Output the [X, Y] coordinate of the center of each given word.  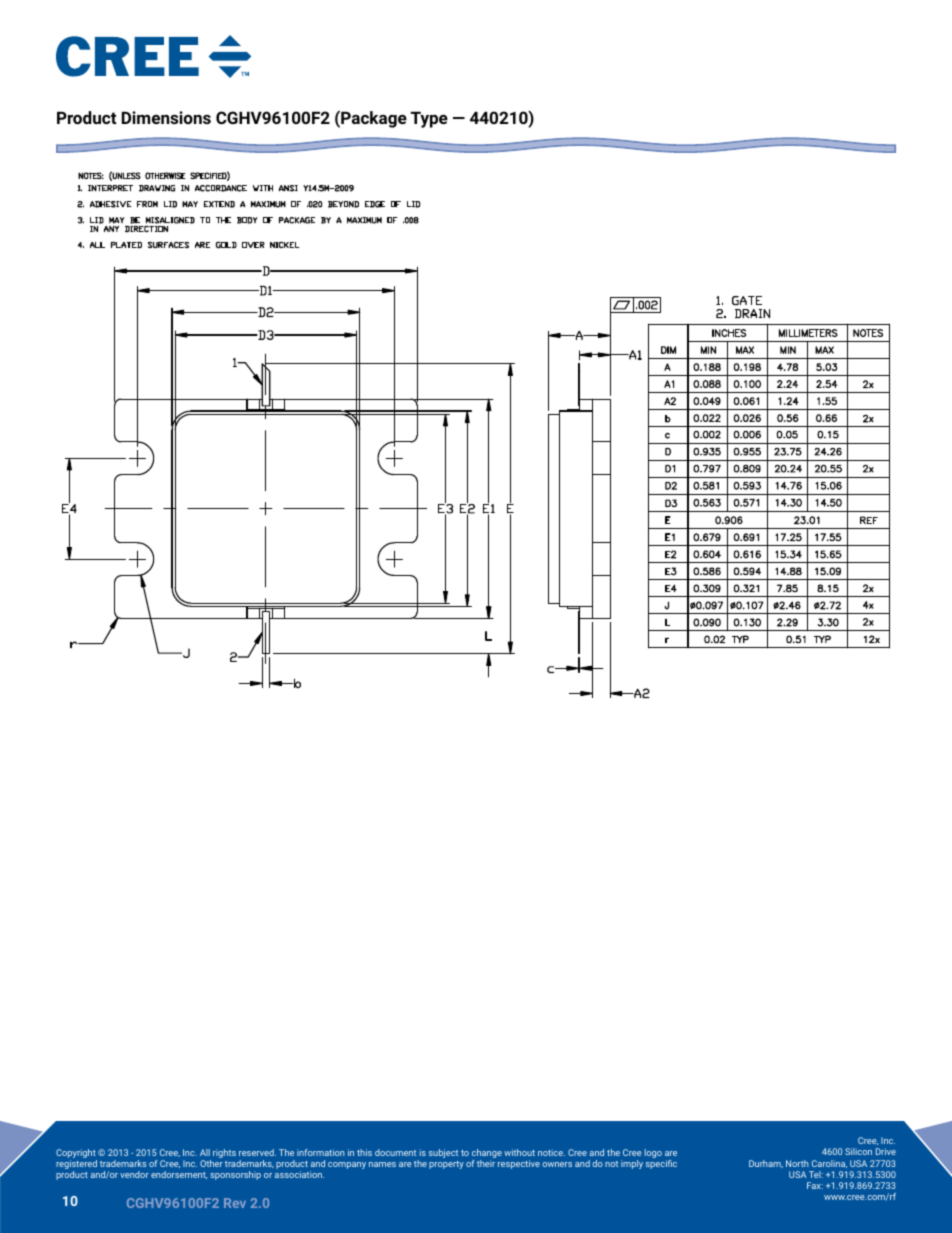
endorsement [179, 1175]
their [486, 1163]
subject [443, 1153]
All [205, 1152]
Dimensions [166, 117]
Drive [886, 1151]
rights [224, 1153]
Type [429, 120]
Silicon [858, 1151]
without [519, 1152]
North [797, 1163]
